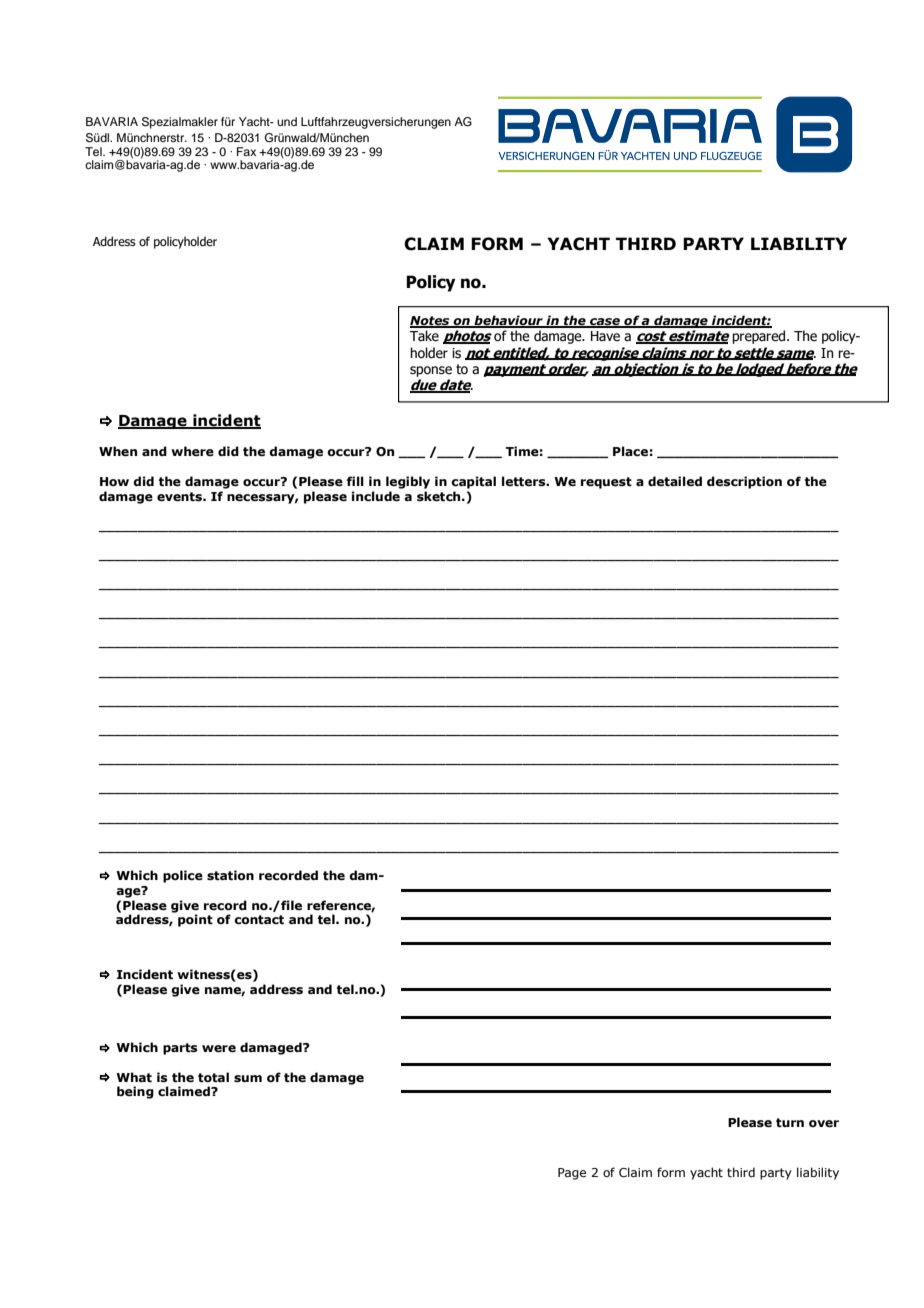 The width and height of the screenshot is (924, 1308). What do you see at coordinates (572, 1174) in the screenshot?
I see `Page` at bounding box center [572, 1174].
